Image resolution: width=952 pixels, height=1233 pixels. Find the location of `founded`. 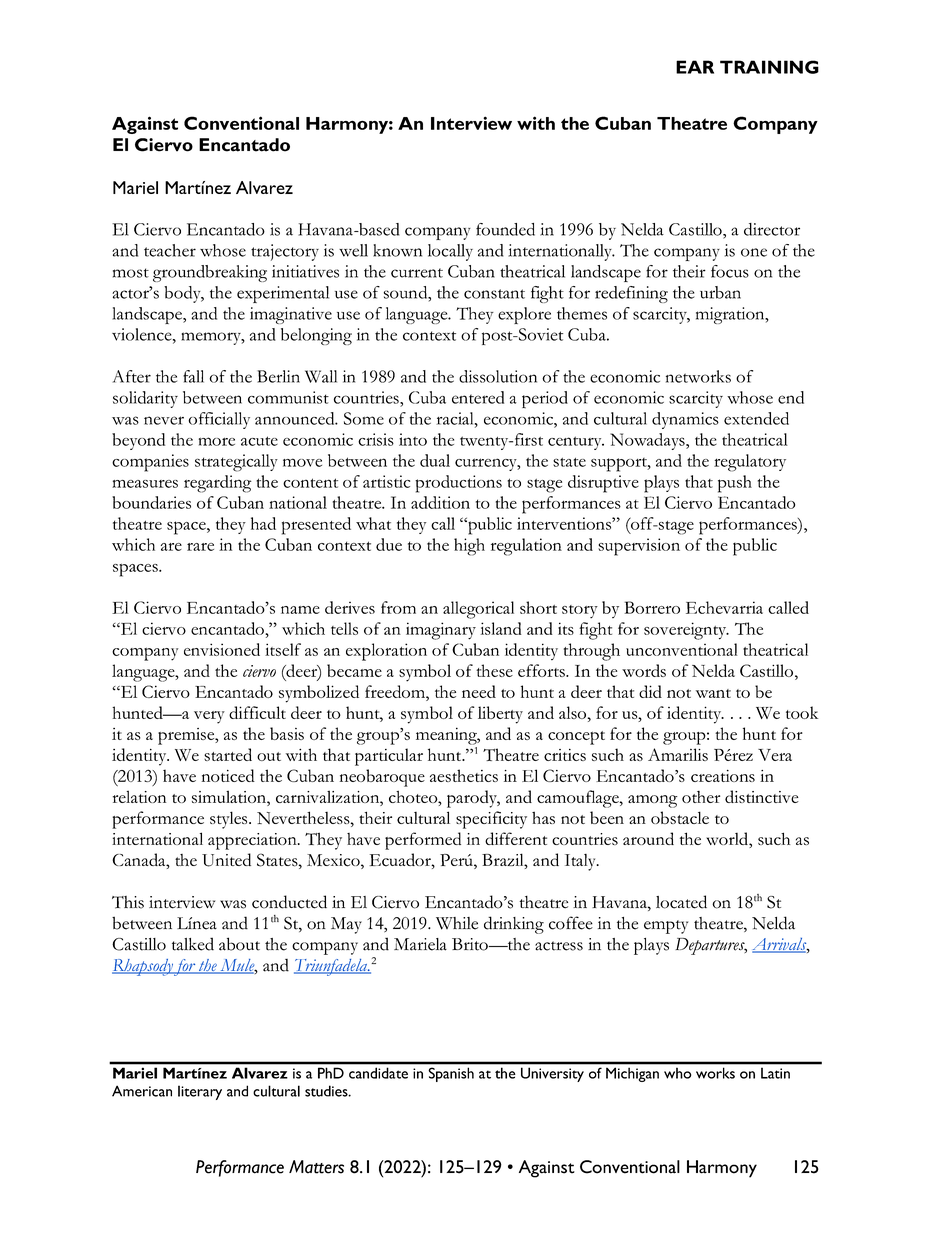

founded is located at coordinates (505, 229).
